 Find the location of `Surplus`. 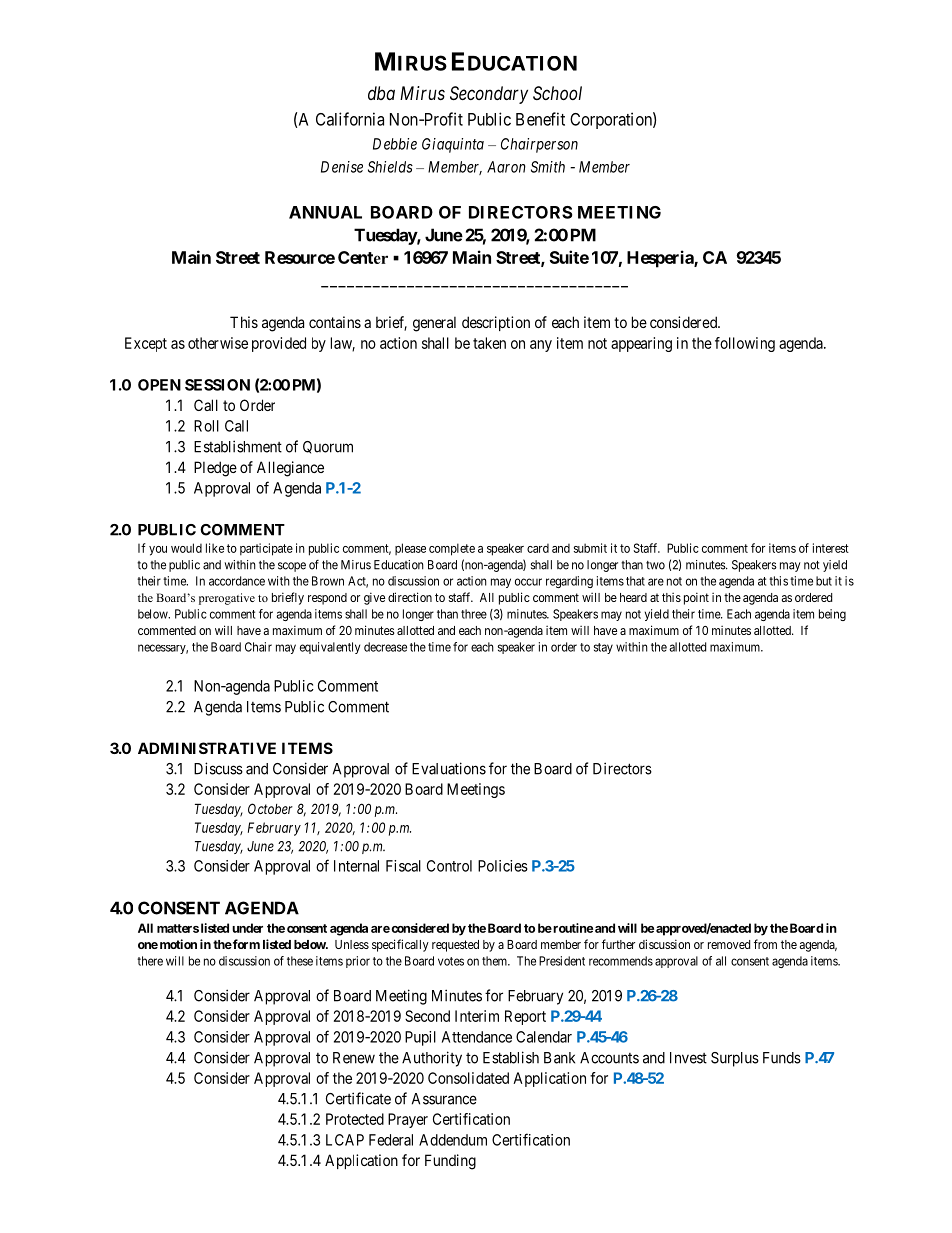

Surplus is located at coordinates (735, 1059).
